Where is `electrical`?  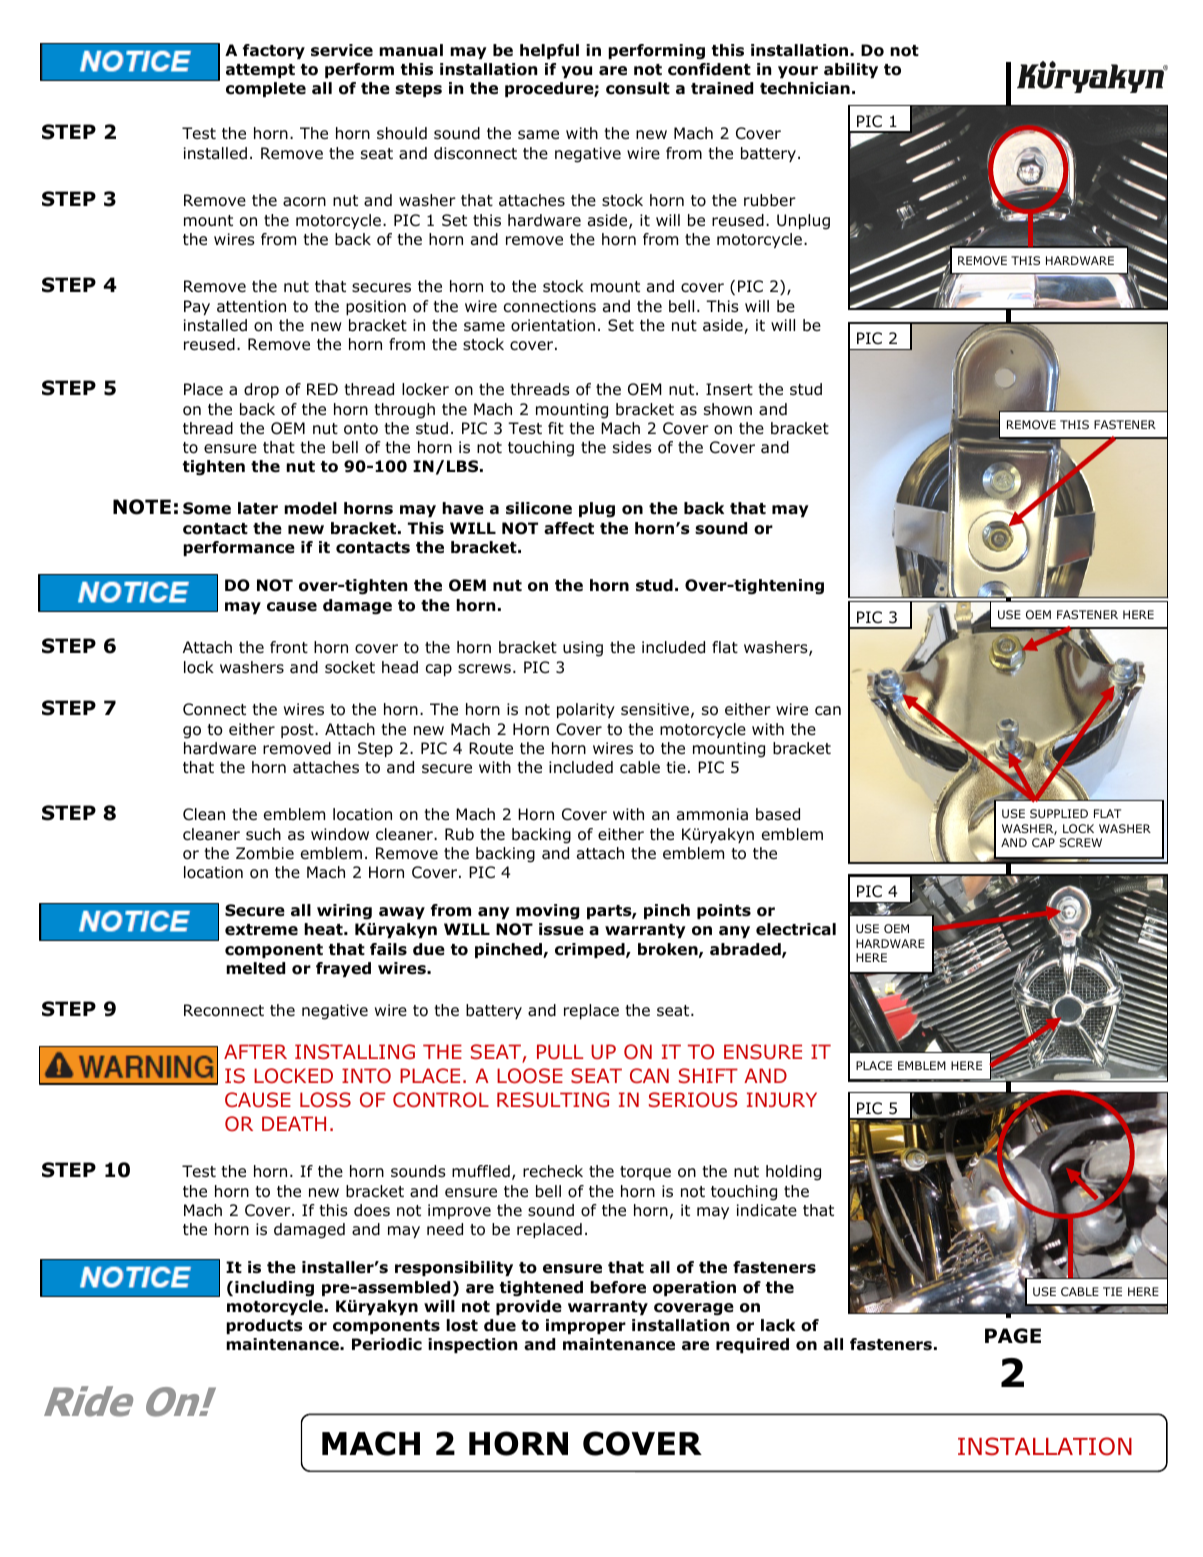
electrical is located at coordinates (796, 929).
